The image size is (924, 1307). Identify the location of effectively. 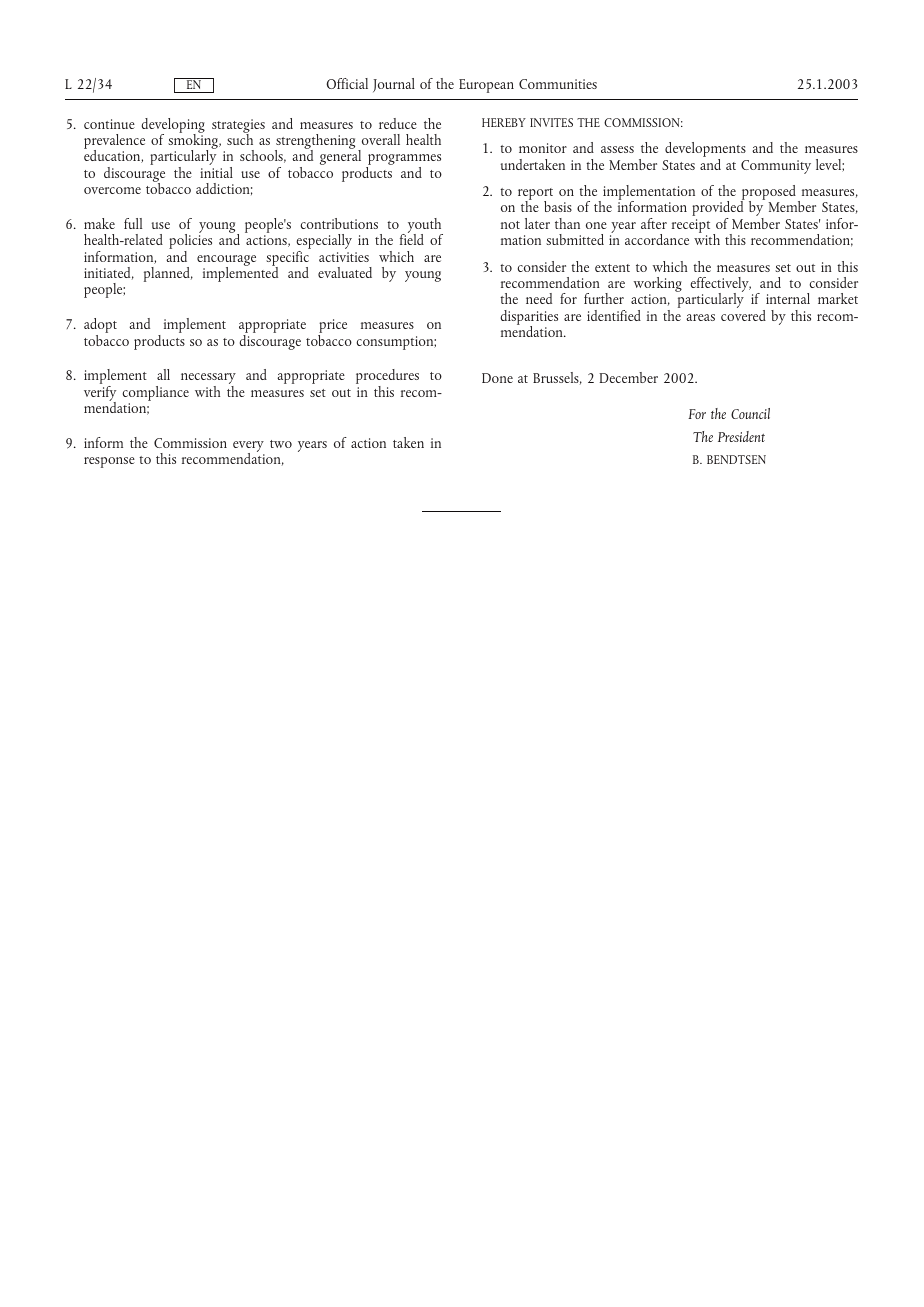
(720, 286).
